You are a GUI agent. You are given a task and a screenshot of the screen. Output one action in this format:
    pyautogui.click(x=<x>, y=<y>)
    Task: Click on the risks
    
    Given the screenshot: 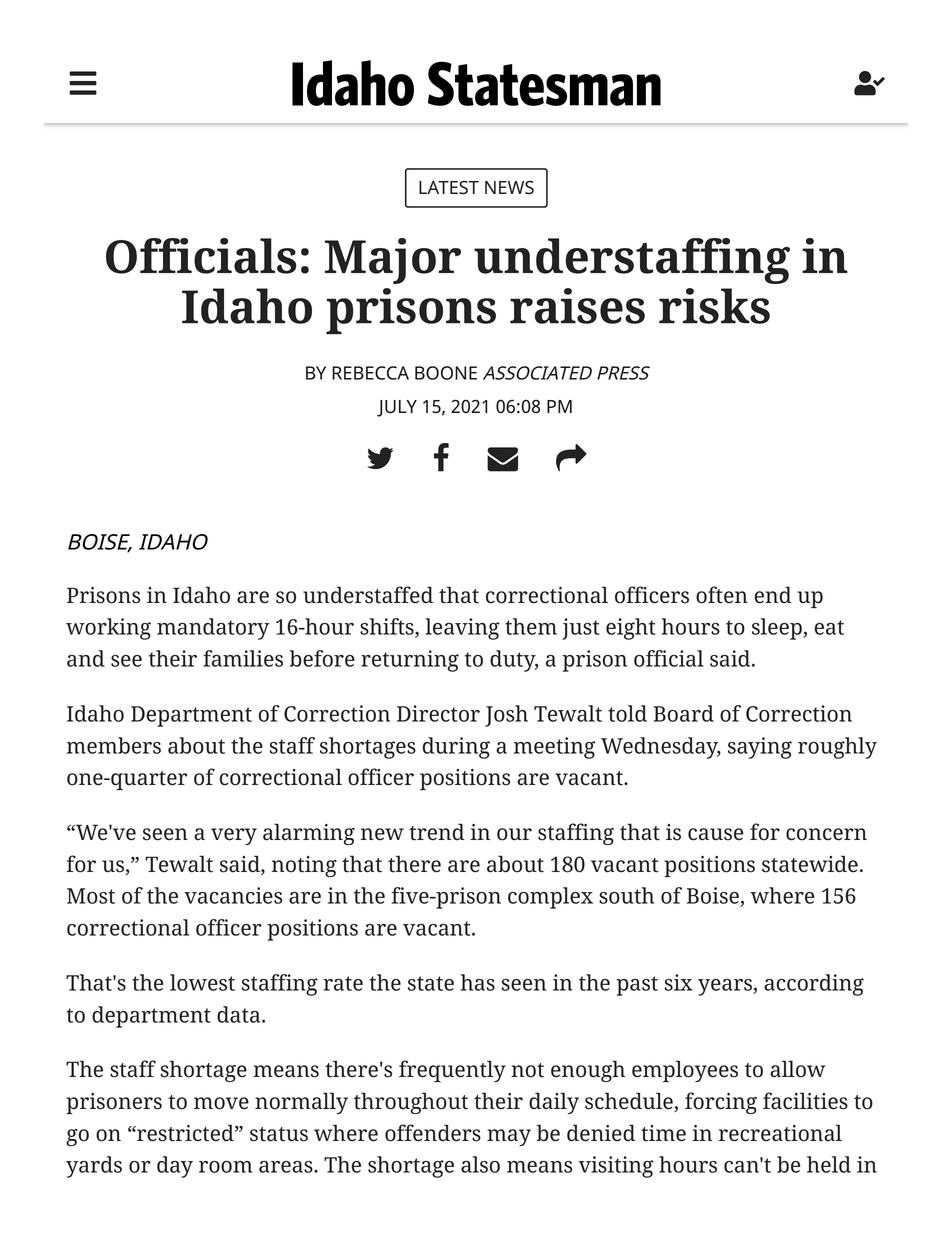 What is the action you would take?
    pyautogui.click(x=714, y=306)
